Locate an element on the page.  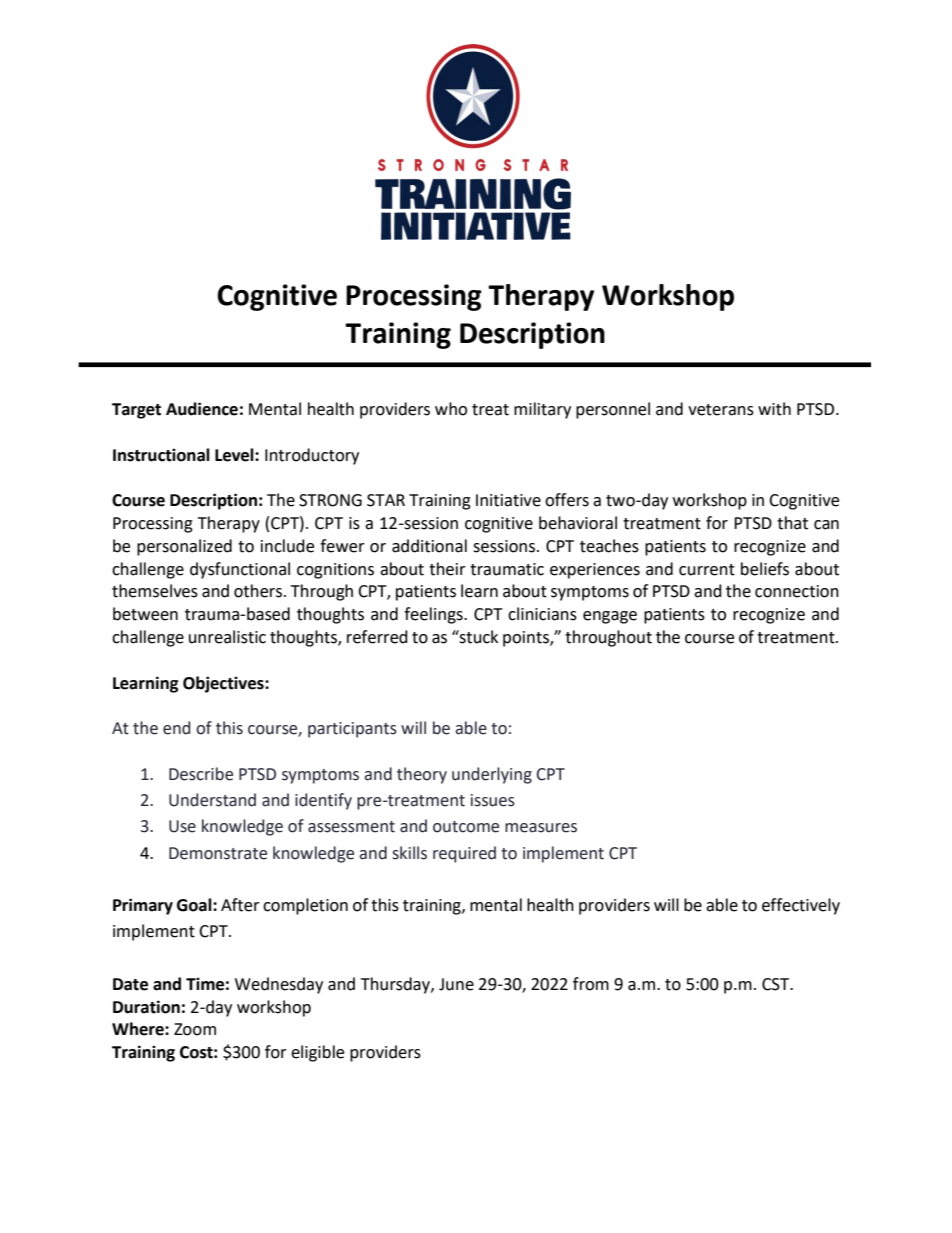
required is located at coordinates (464, 854).
